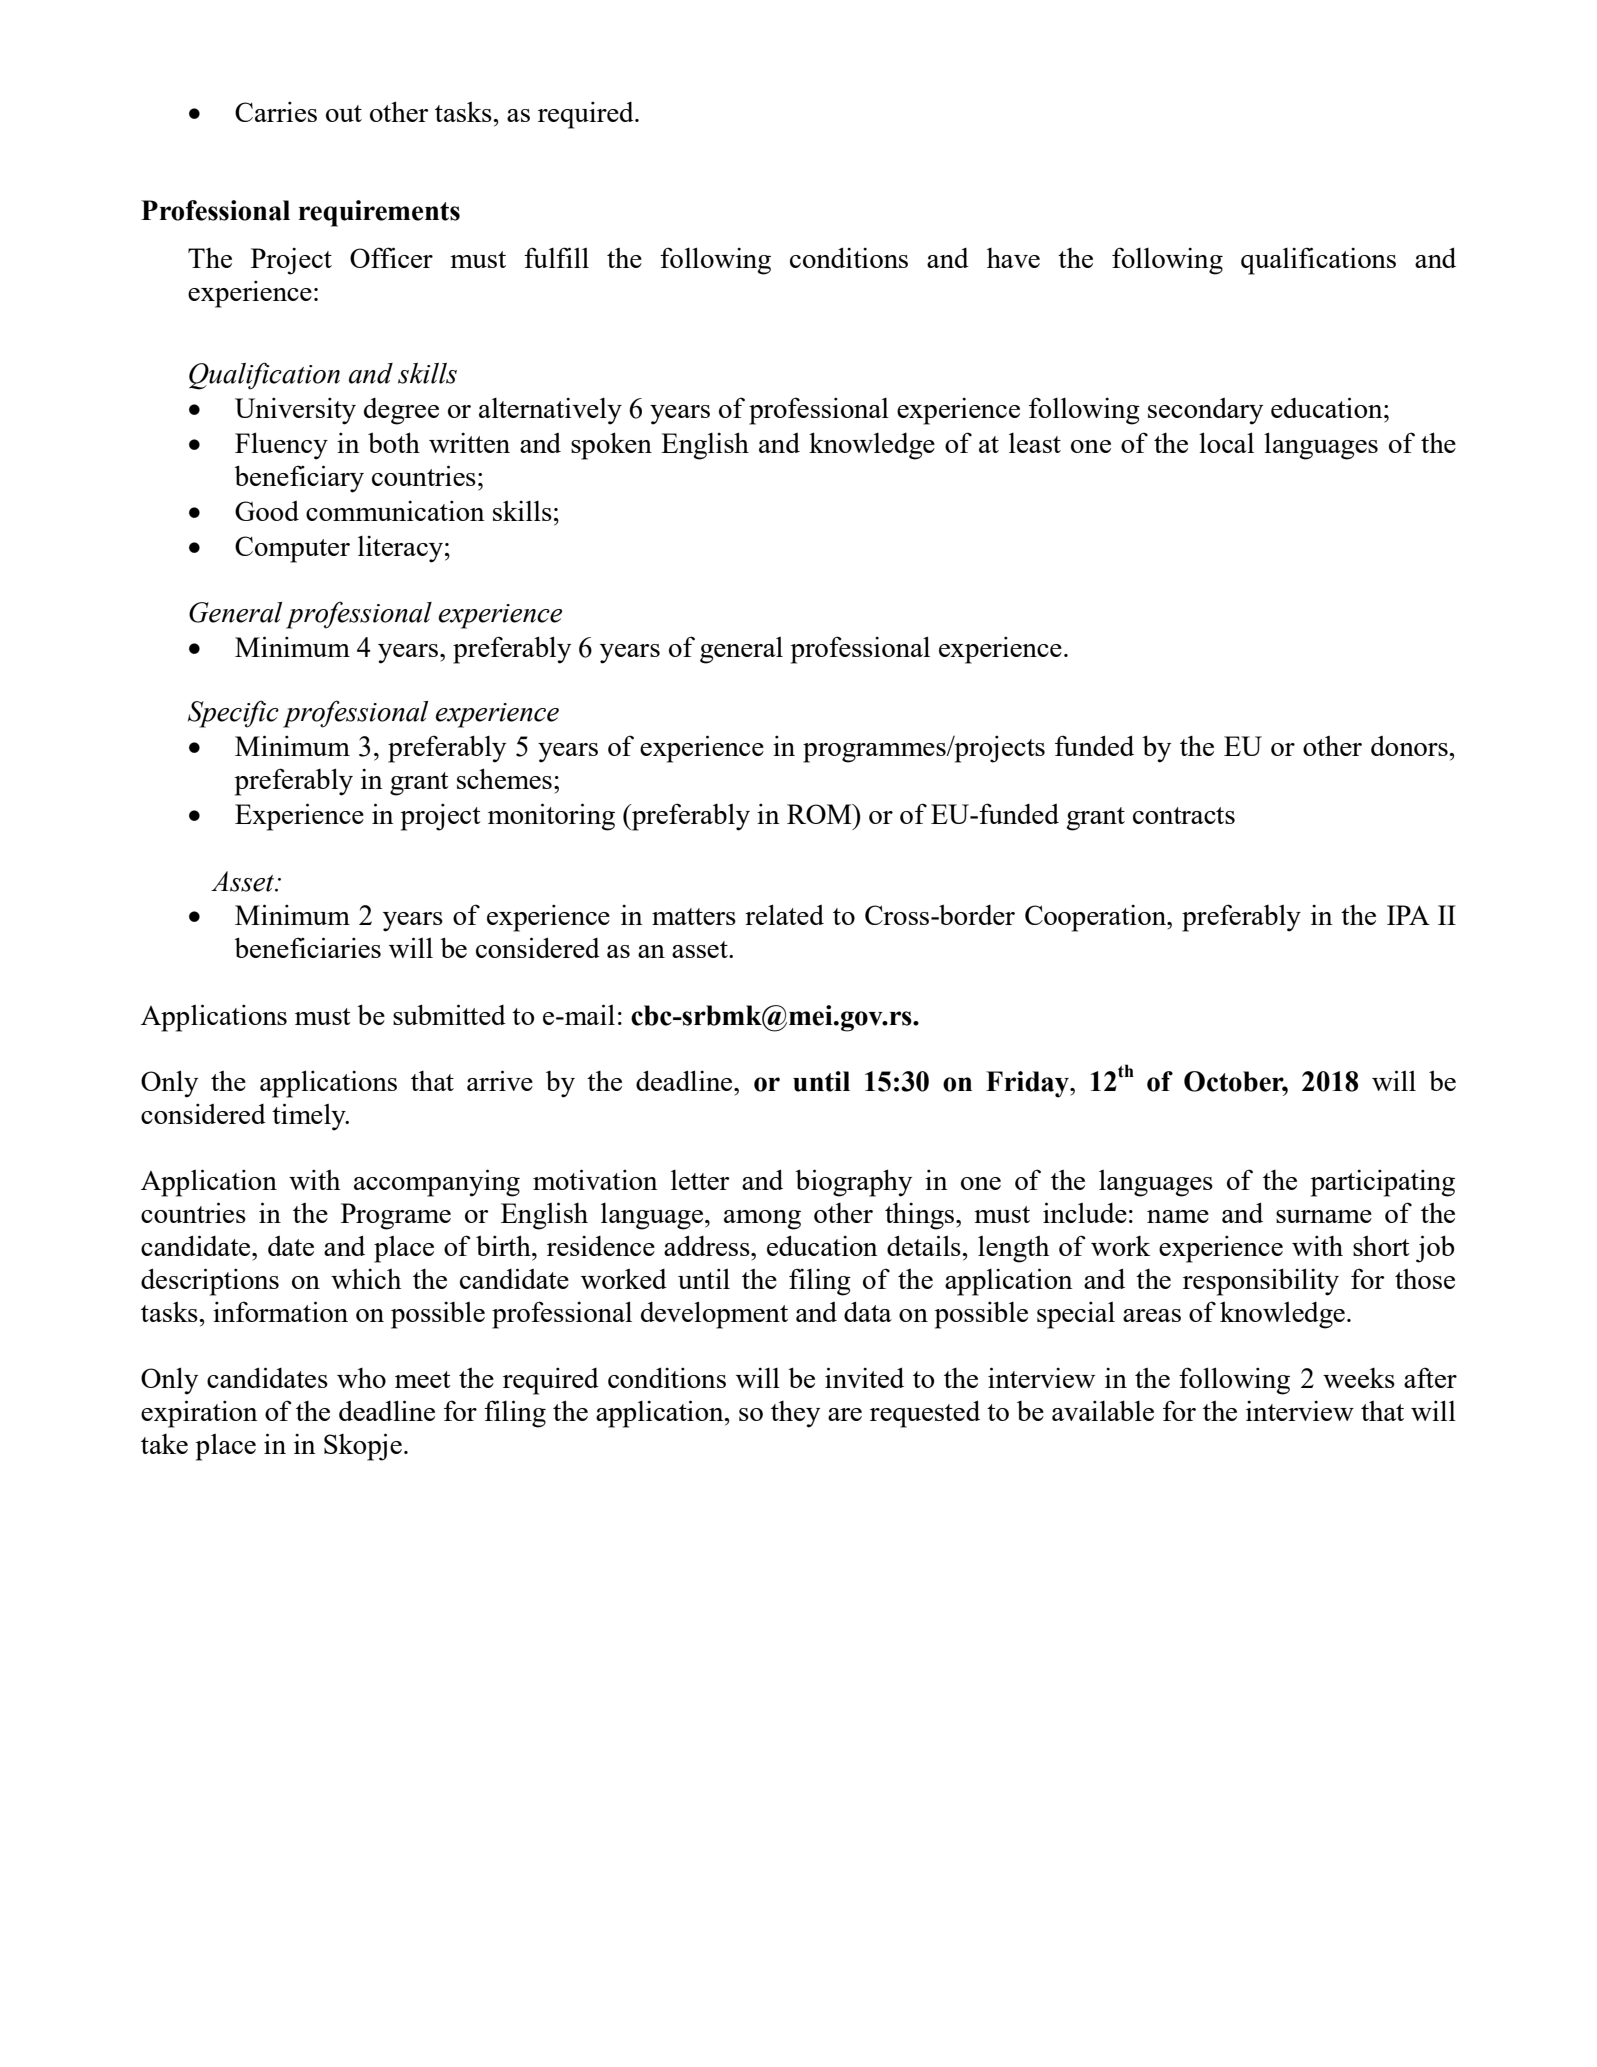 Image resolution: width=1597 pixels, height=2067 pixels. Describe the element at coordinates (310, 1117) in the screenshot. I see `timely` at that location.
